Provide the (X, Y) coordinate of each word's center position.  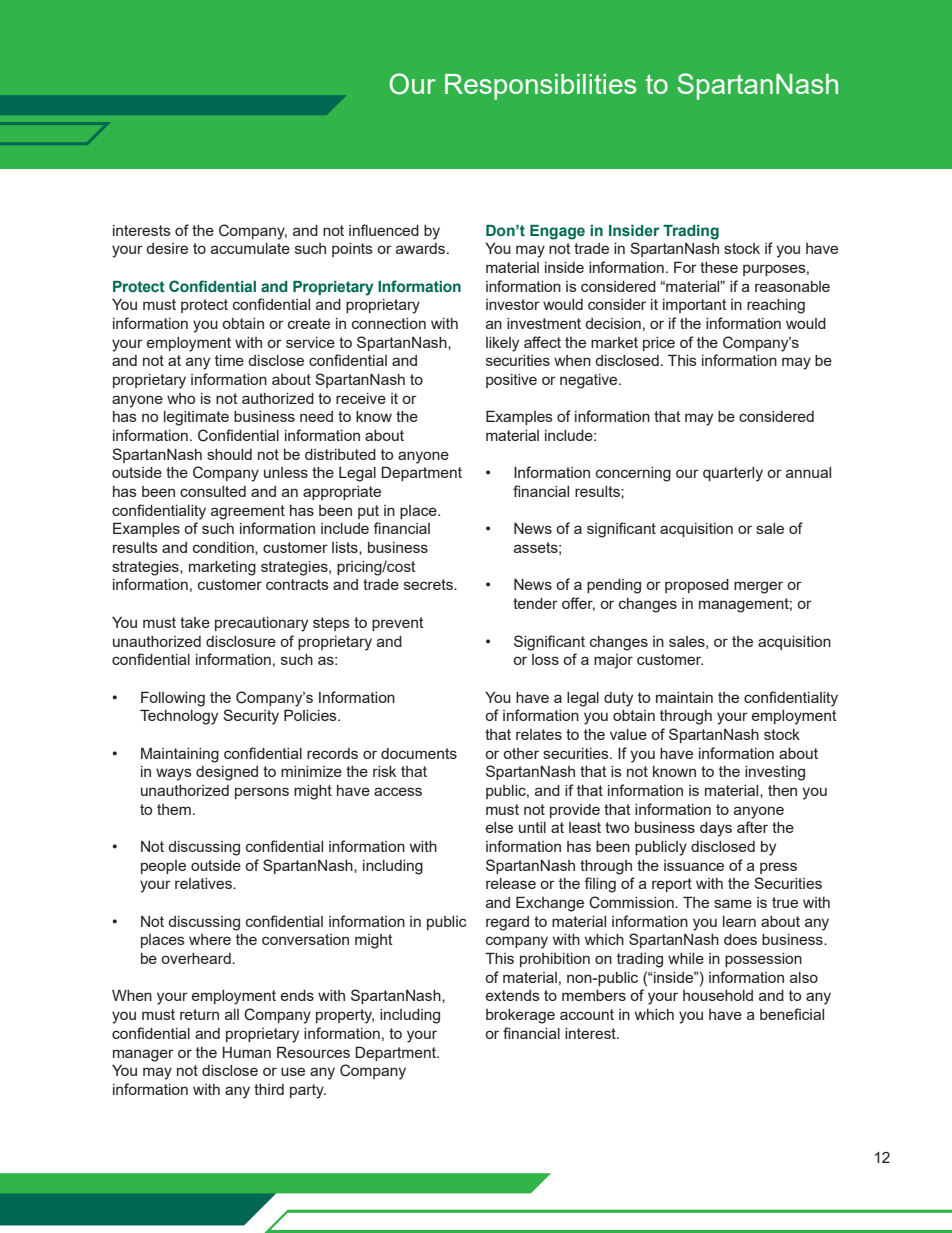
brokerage (520, 1016)
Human (247, 1052)
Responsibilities (540, 87)
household (718, 995)
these (719, 267)
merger (758, 587)
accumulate (250, 248)
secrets (429, 584)
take (195, 622)
